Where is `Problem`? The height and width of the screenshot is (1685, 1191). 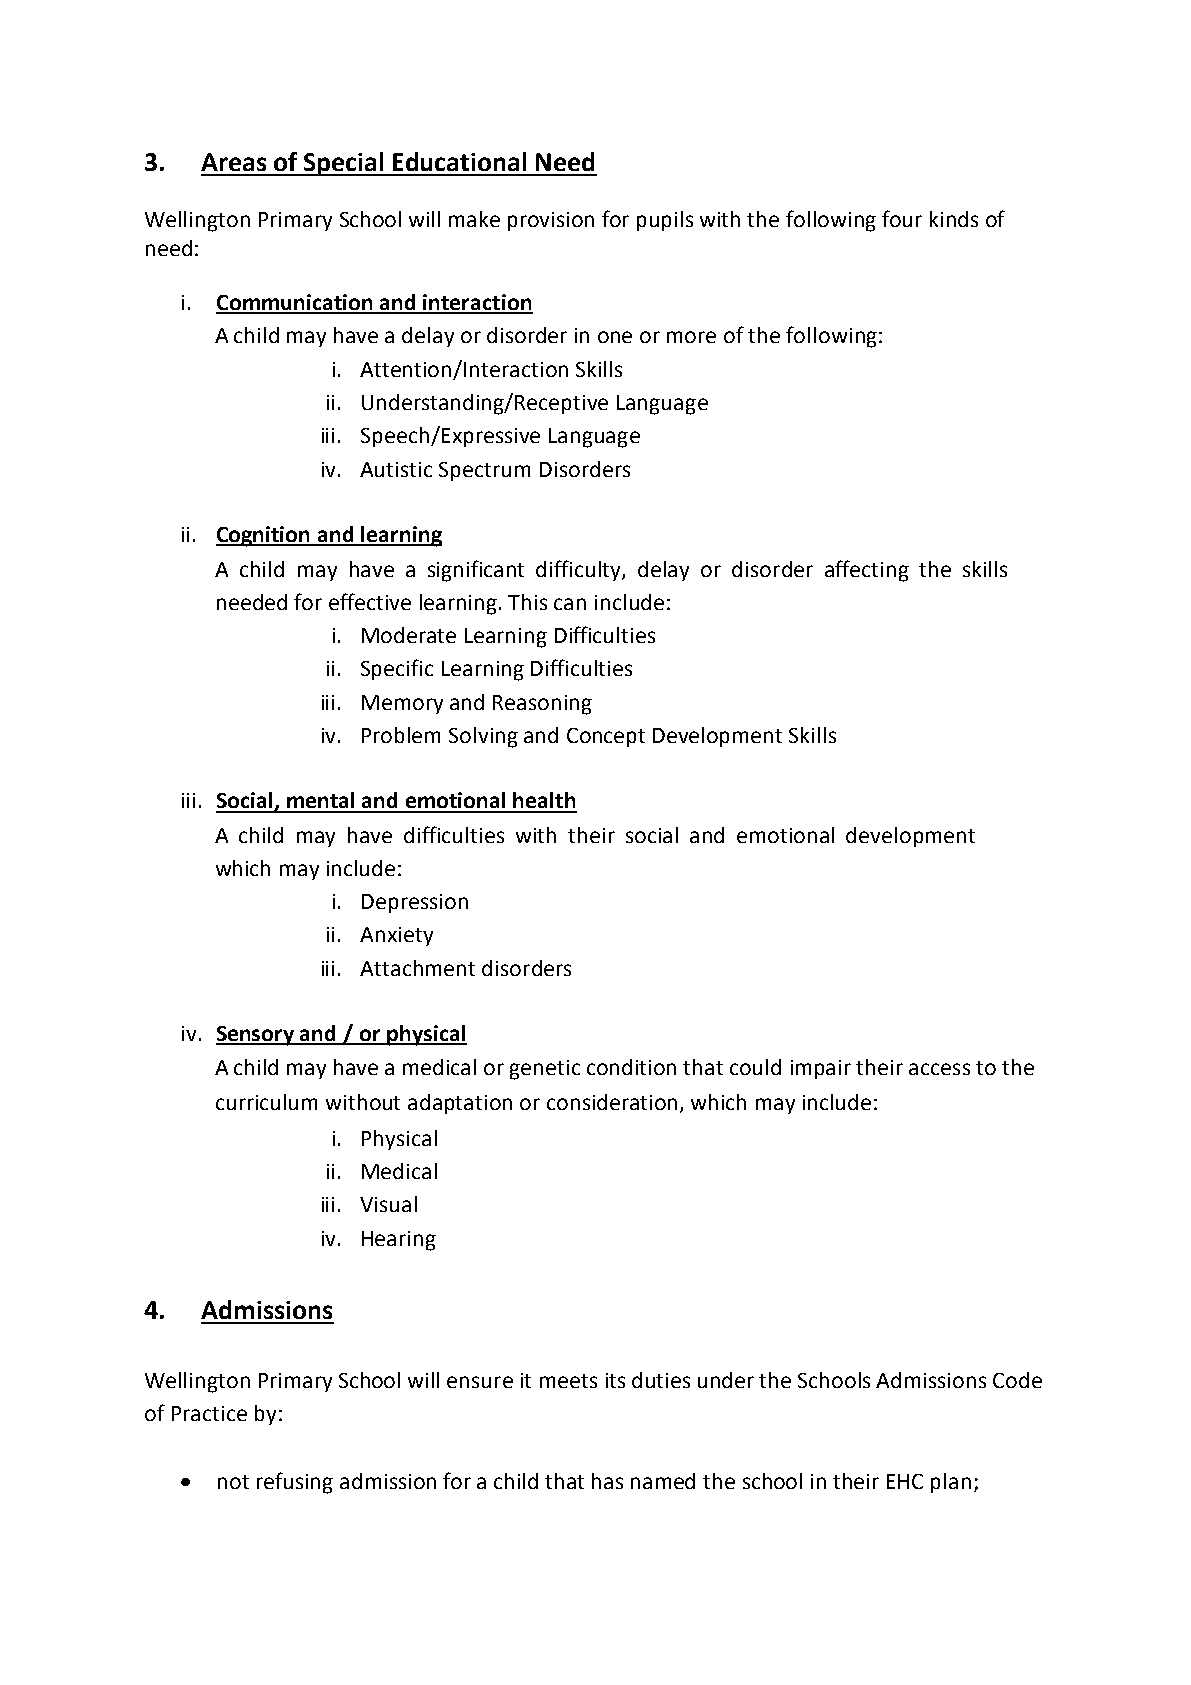 Problem is located at coordinates (401, 735).
